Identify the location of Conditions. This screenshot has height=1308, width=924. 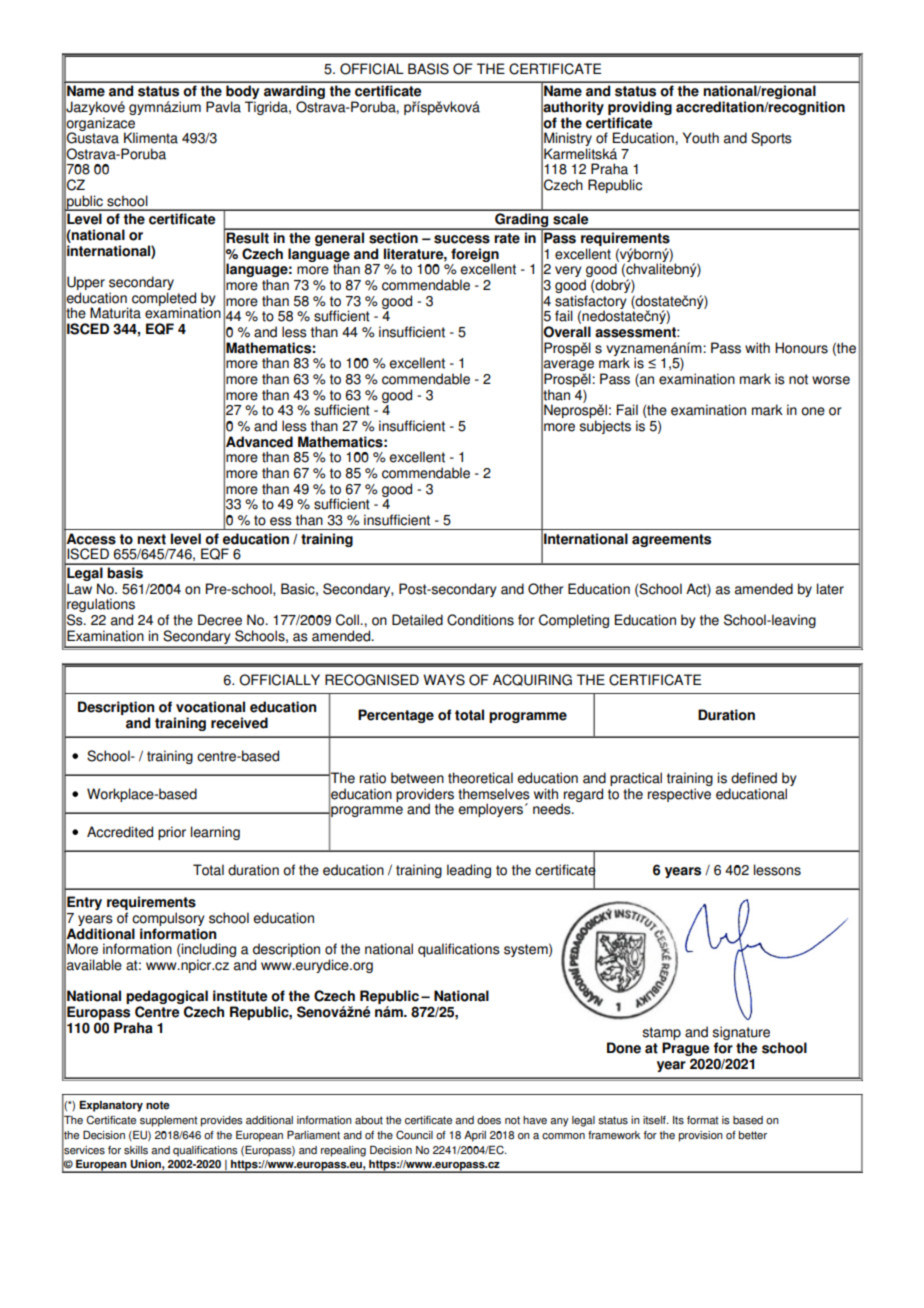
(480, 620).
